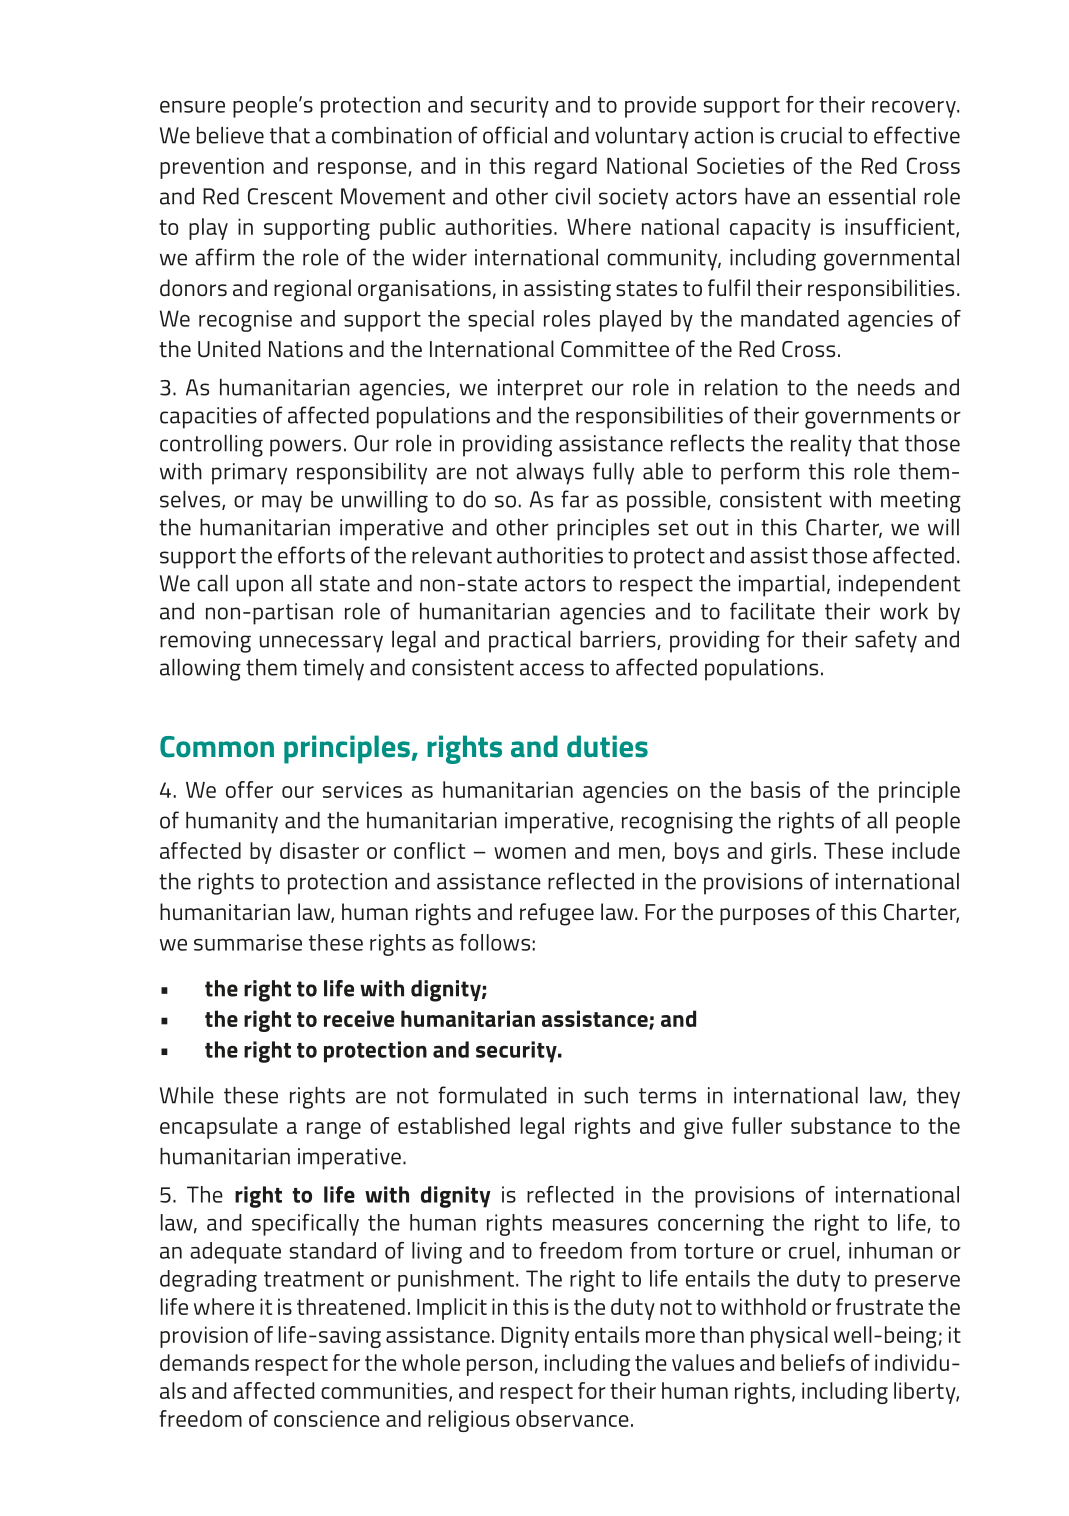 Image resolution: width=1069 pixels, height=1516 pixels. Describe the element at coordinates (557, 914) in the page. I see `refugee` at that location.
